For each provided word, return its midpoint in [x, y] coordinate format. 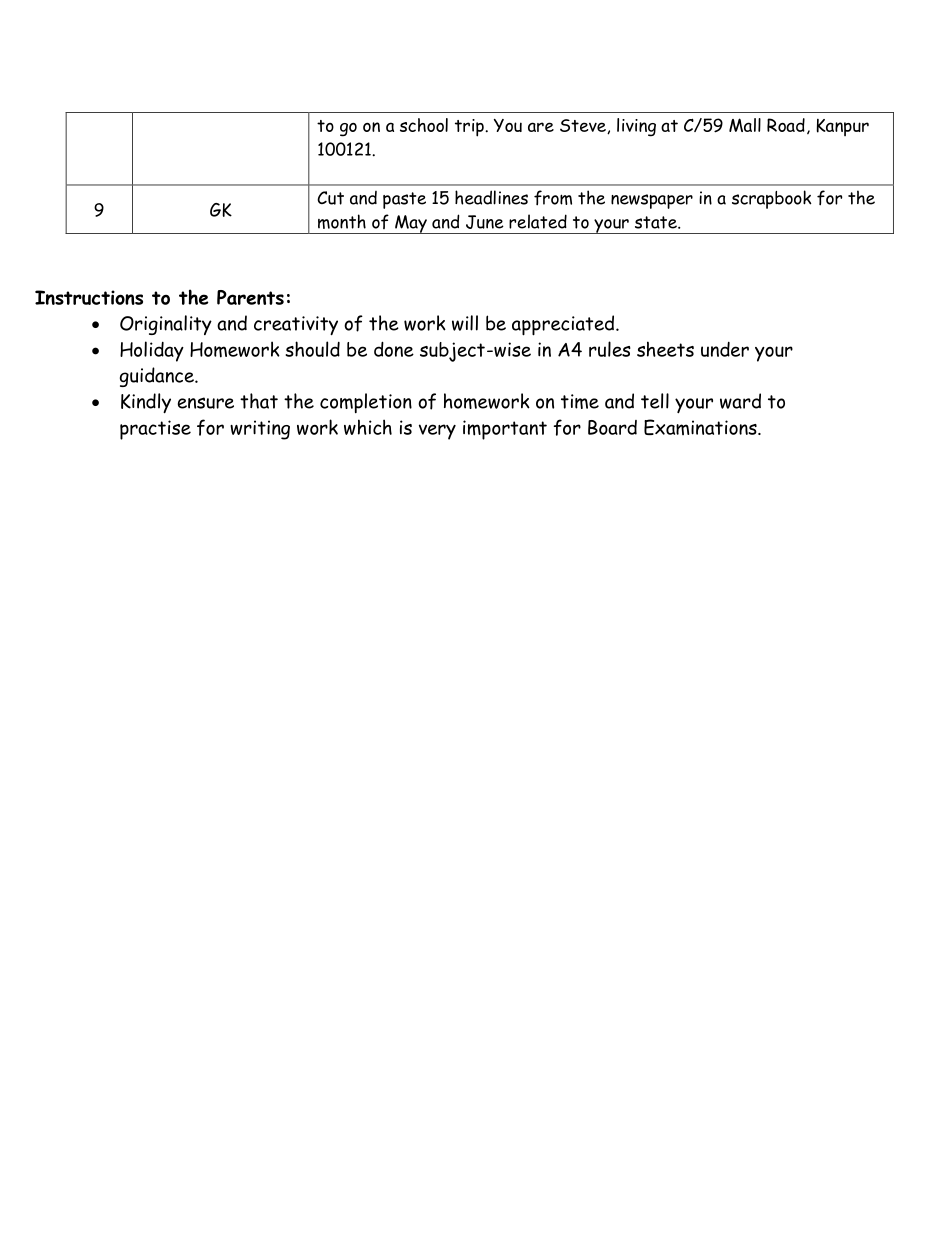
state [657, 222]
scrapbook [772, 199]
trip [470, 128]
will [465, 323]
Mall [745, 125]
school [424, 125]
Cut [330, 198]
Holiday [152, 351]
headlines [491, 197]
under [725, 349]
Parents [250, 297]
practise [155, 430]
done [394, 349]
